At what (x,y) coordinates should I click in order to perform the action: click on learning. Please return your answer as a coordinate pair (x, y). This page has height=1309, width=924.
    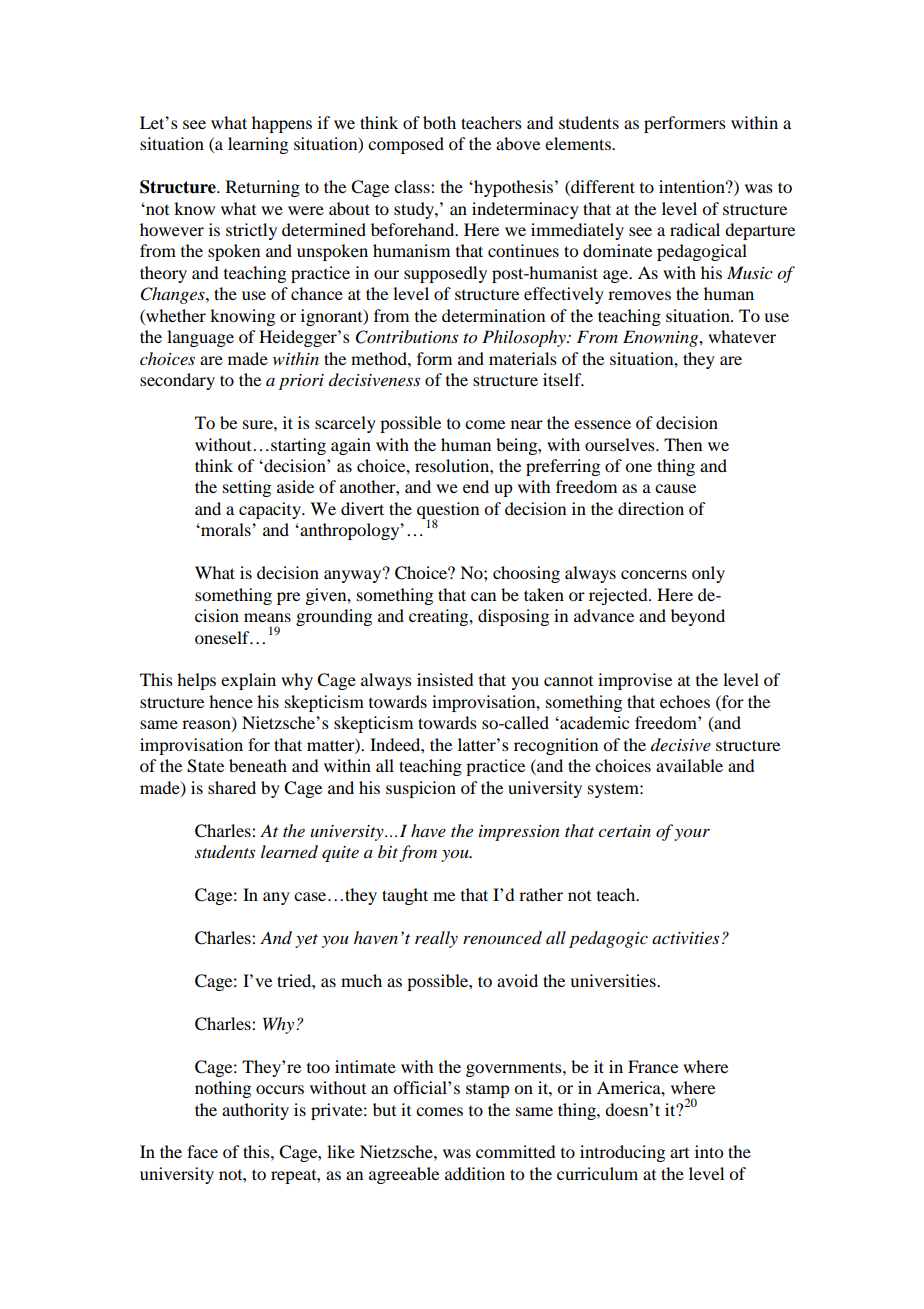
    Looking at the image, I should click on (258, 145).
